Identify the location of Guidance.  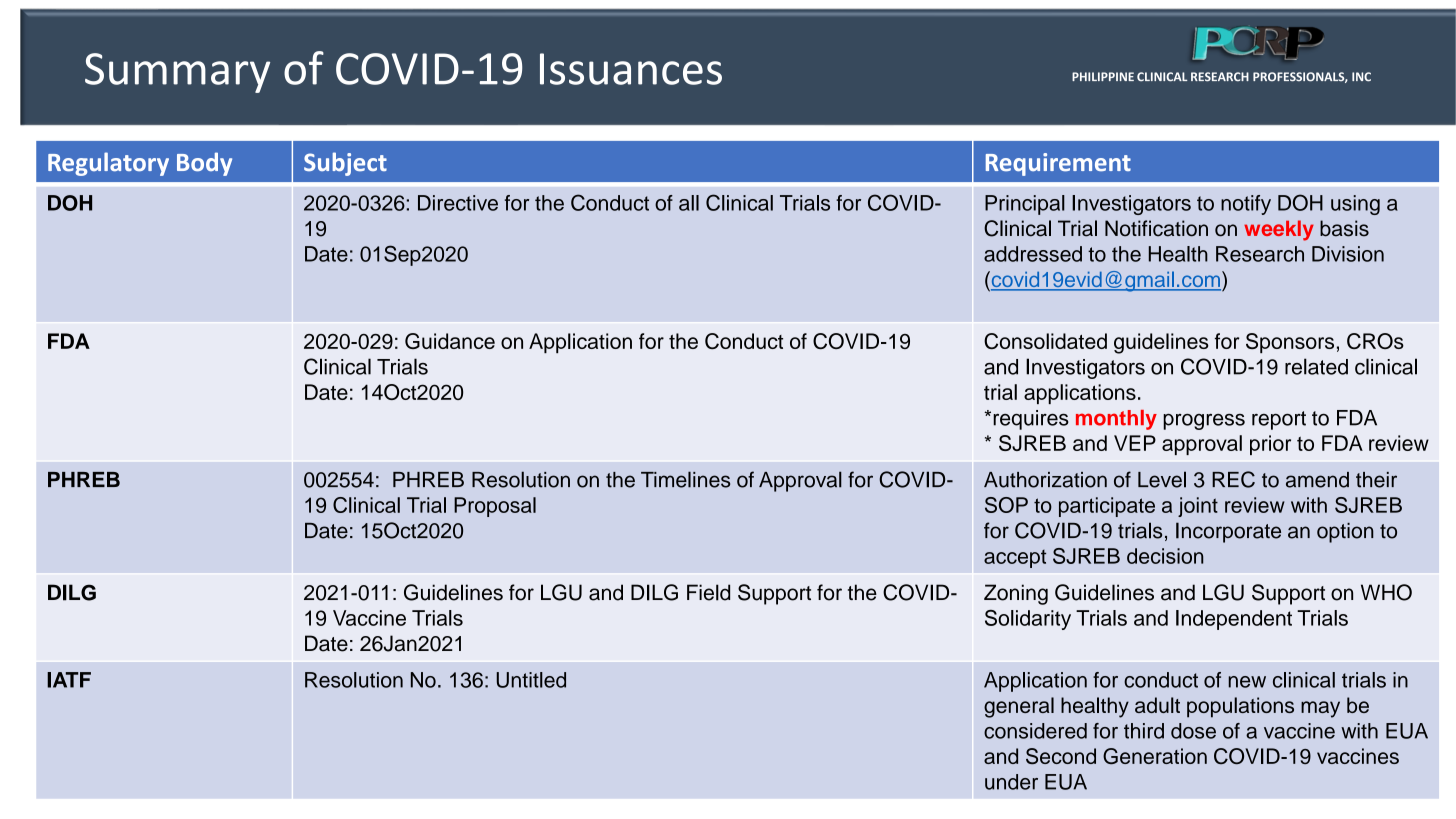
(450, 341).
